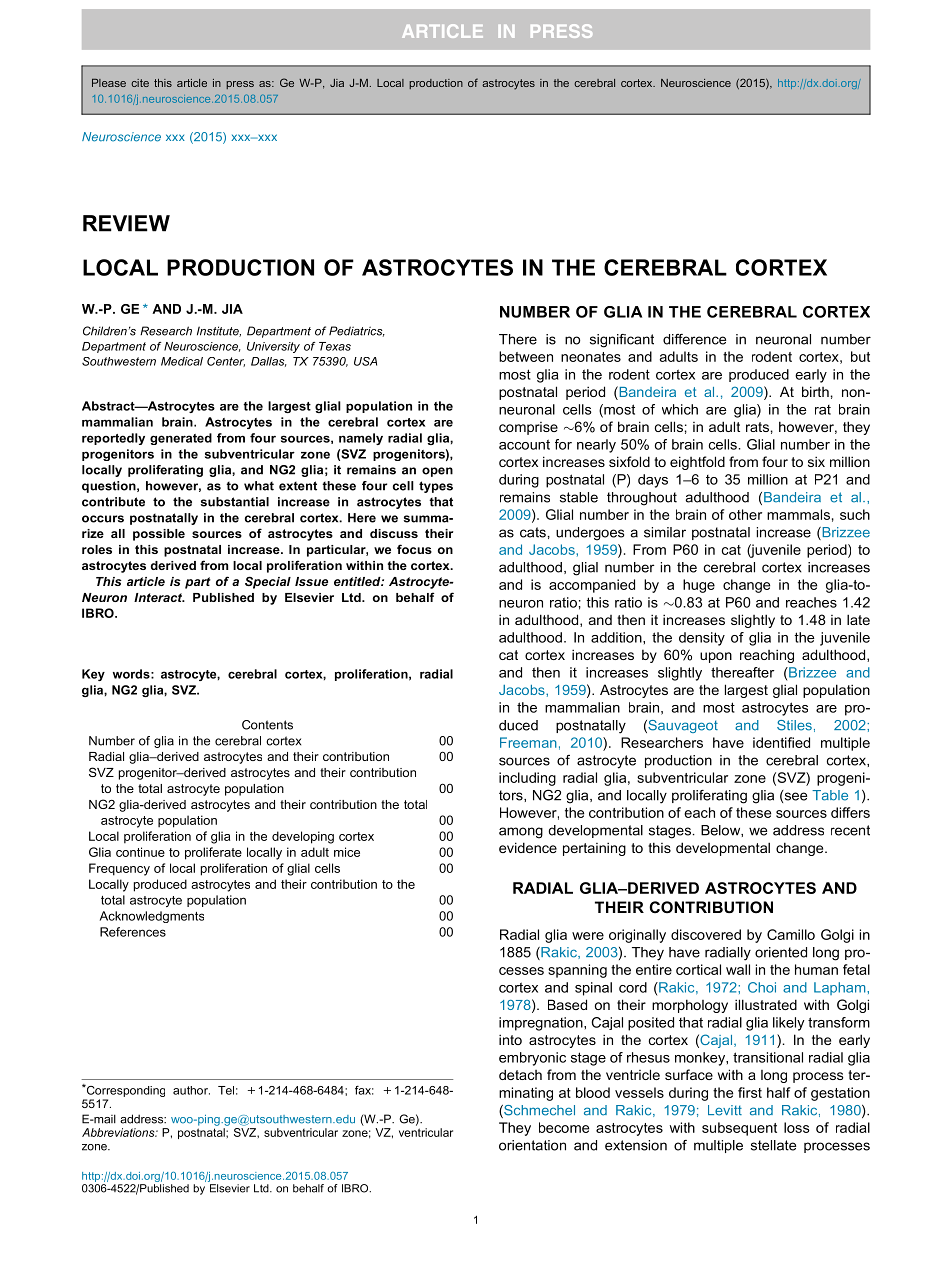 The width and height of the page is (952, 1270). I want to click on Special, so click(268, 582).
